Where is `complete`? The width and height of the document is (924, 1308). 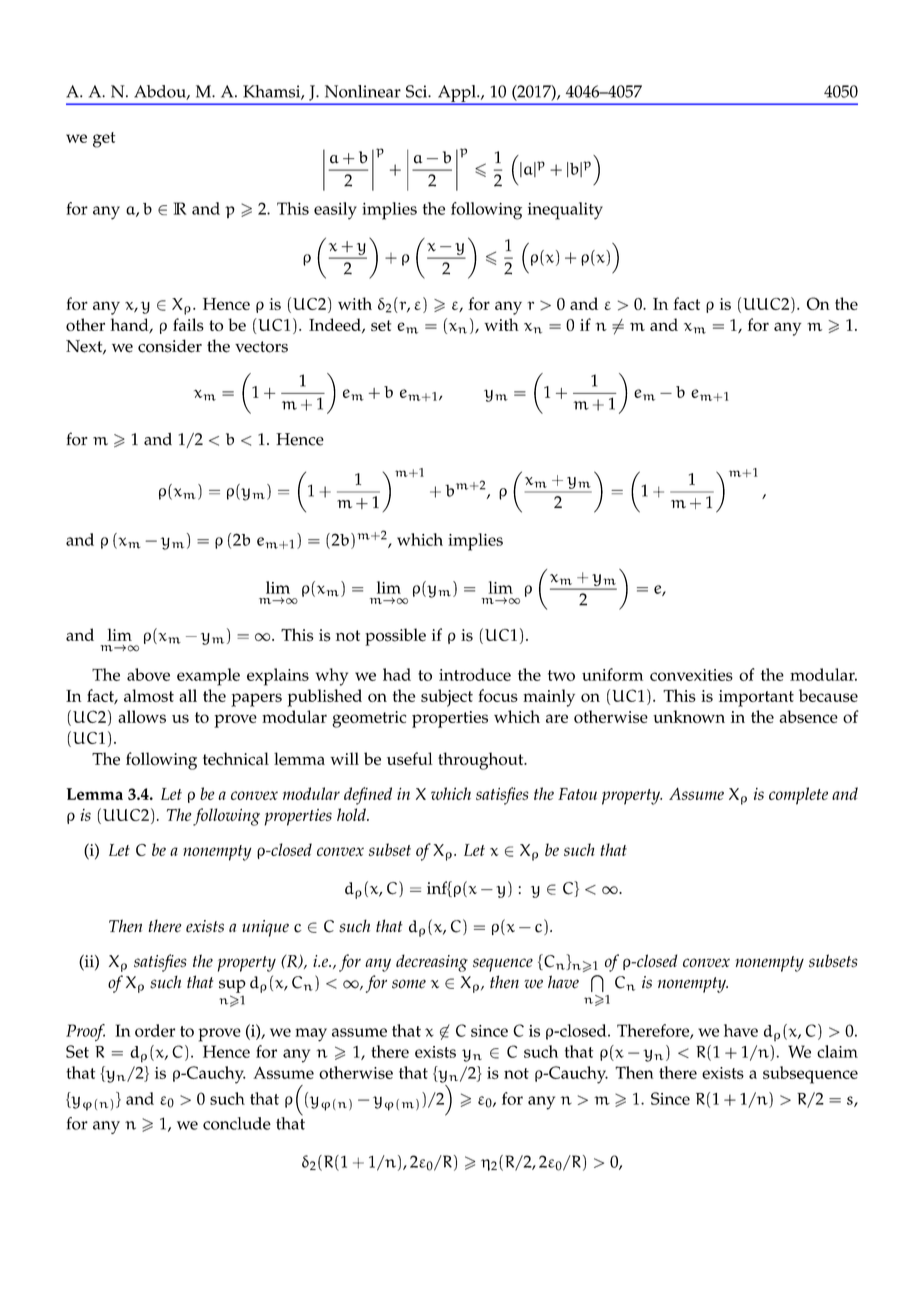
complete is located at coordinates (798, 796).
